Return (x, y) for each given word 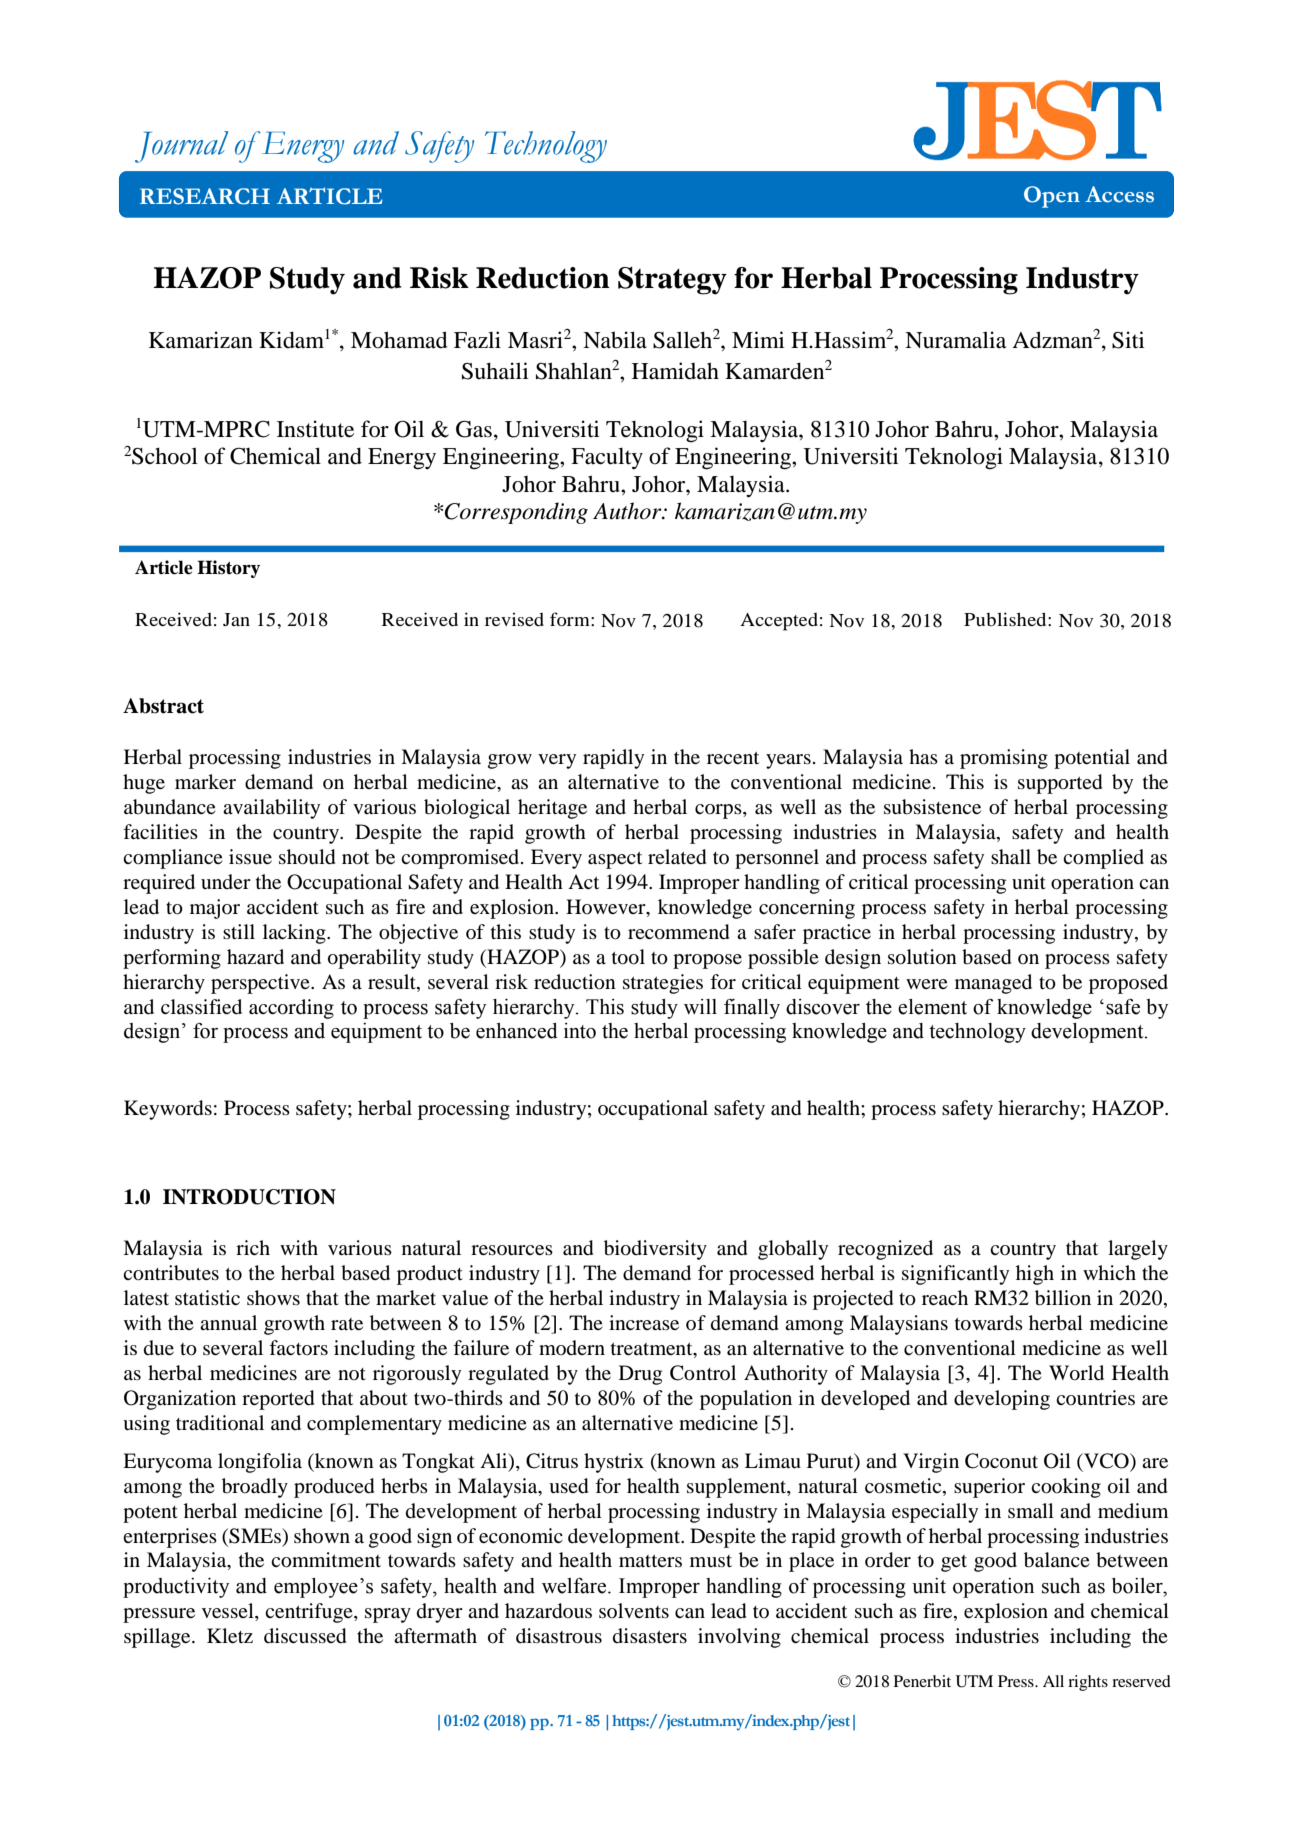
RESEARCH (205, 196)
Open (1052, 197)
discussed (305, 1636)
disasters (650, 1635)
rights (1088, 1683)
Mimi (758, 339)
